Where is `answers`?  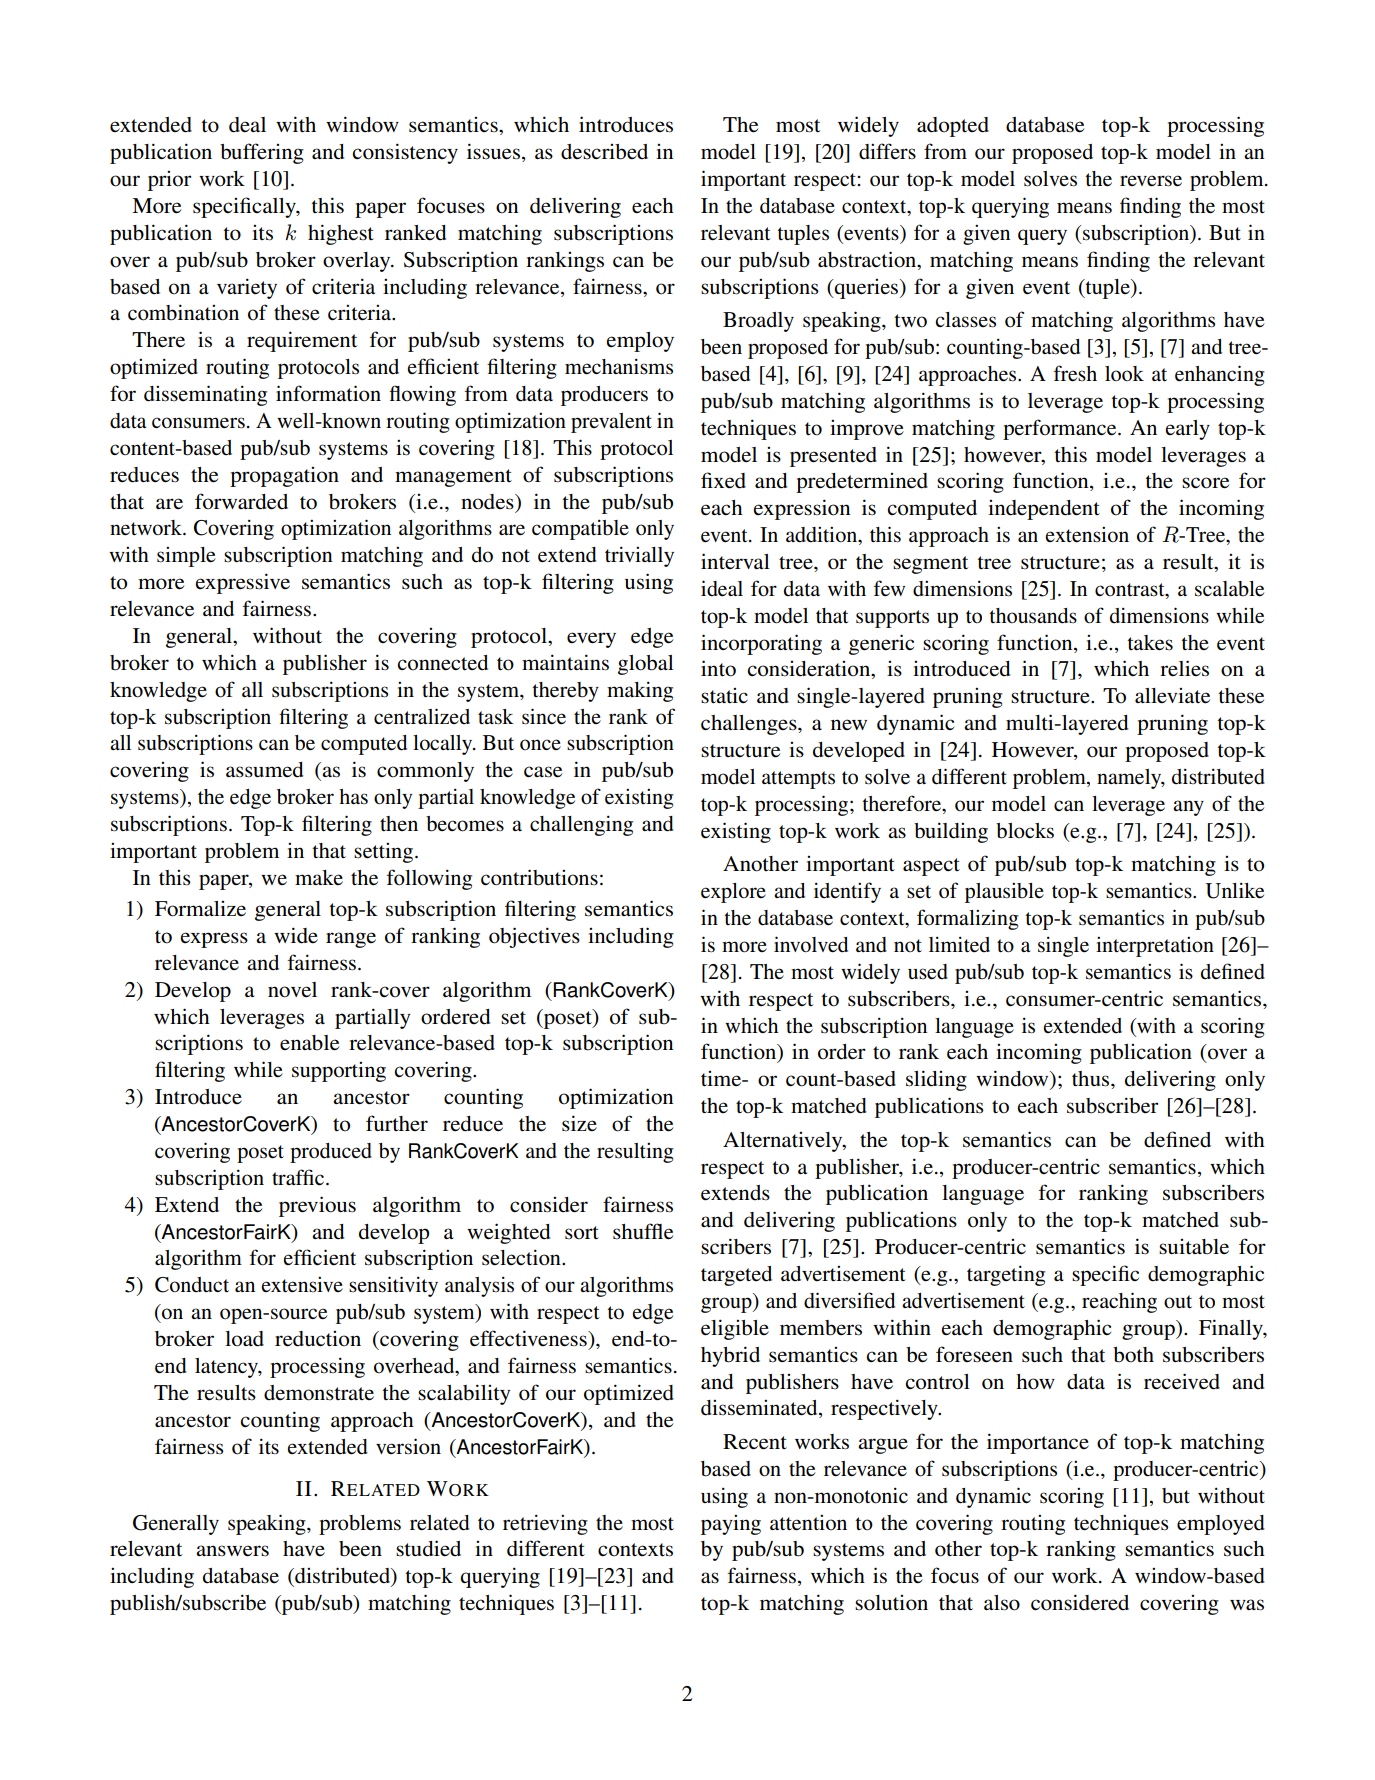
answers is located at coordinates (232, 1551).
